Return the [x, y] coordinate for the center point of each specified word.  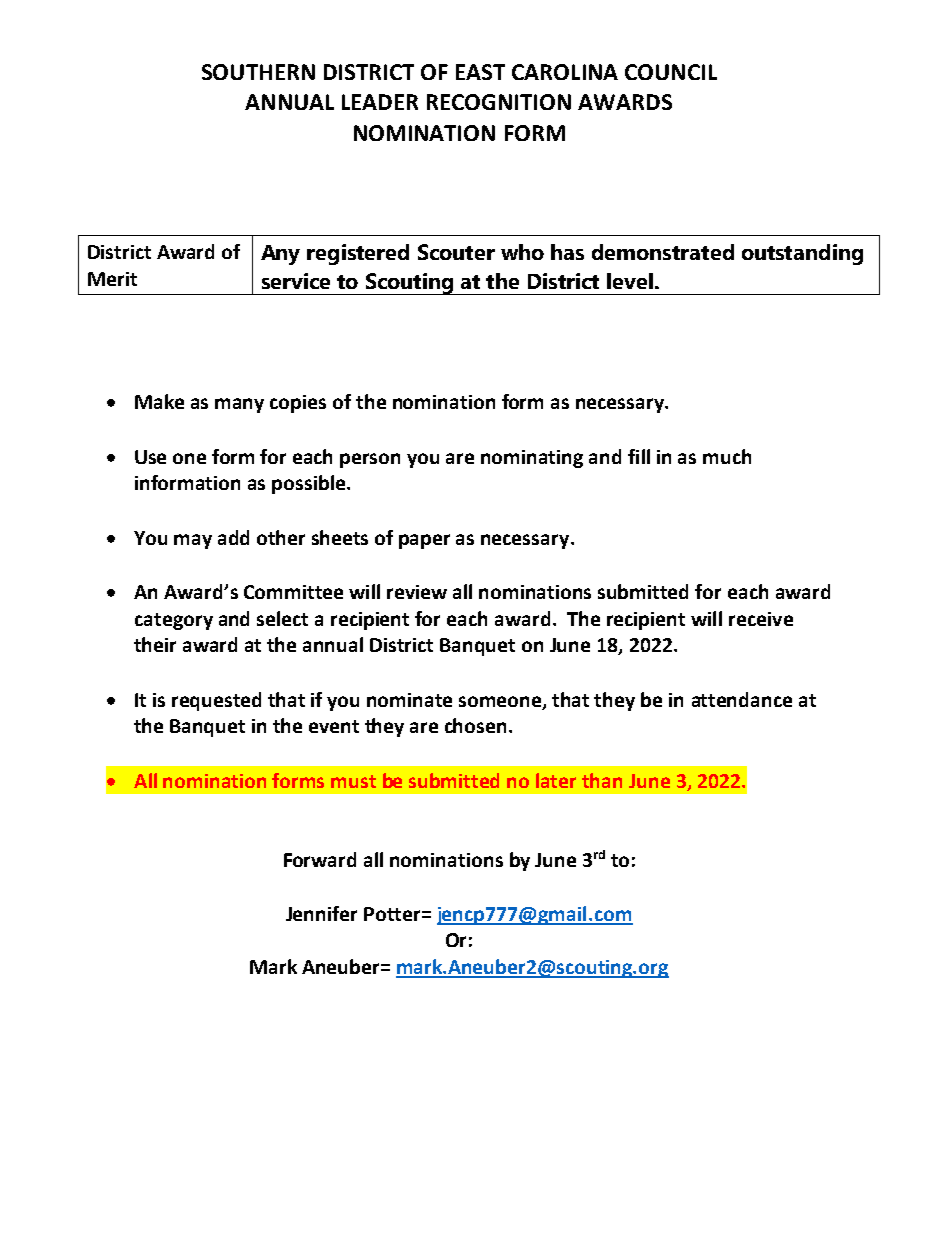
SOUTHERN [258, 72]
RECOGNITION [499, 102]
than [602, 780]
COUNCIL [671, 72]
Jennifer [321, 913]
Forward [320, 859]
